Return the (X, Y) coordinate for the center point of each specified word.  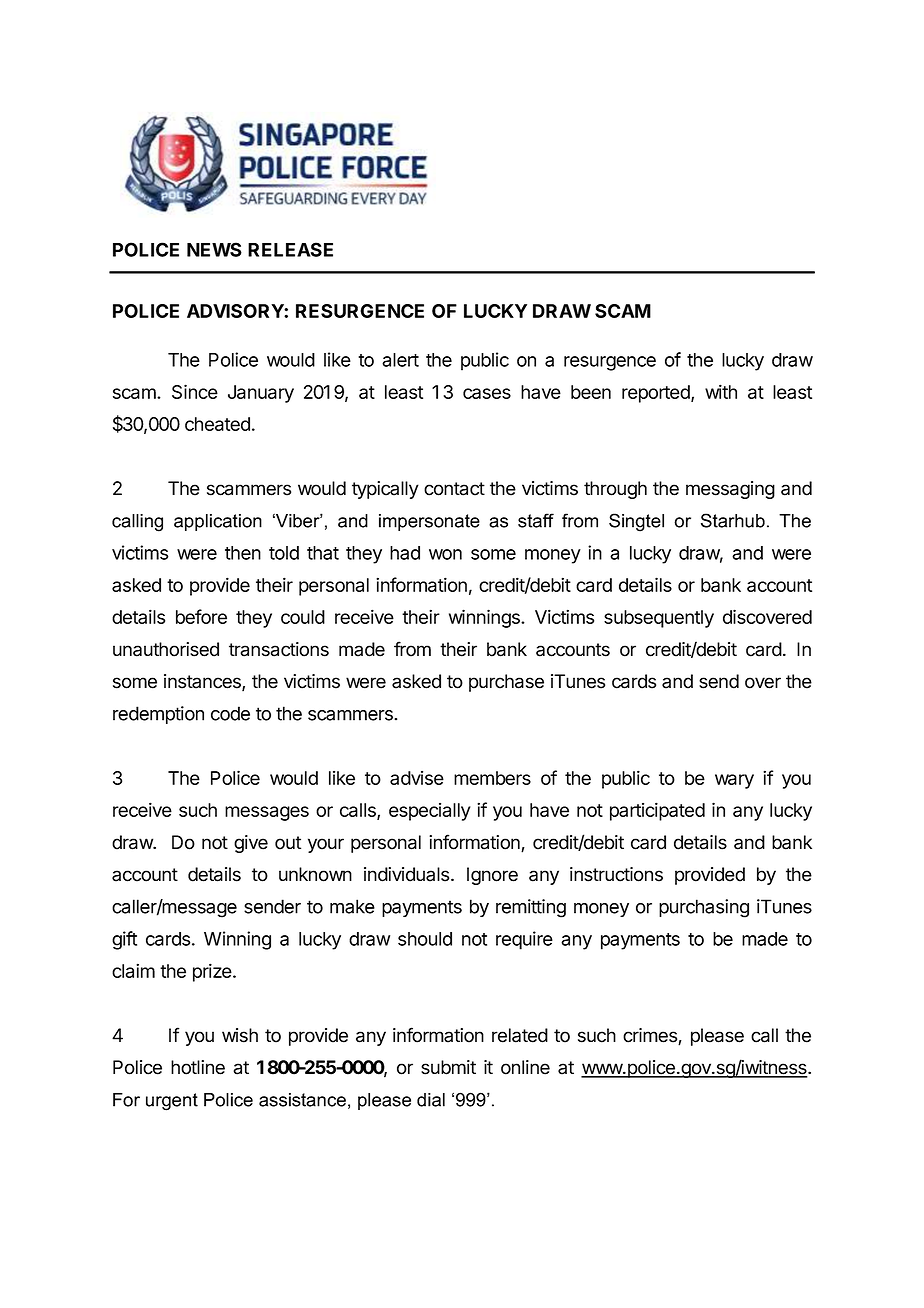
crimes (651, 1036)
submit (448, 1067)
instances (203, 682)
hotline (198, 1067)
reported (657, 394)
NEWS (214, 249)
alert (400, 360)
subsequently (659, 619)
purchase (506, 683)
